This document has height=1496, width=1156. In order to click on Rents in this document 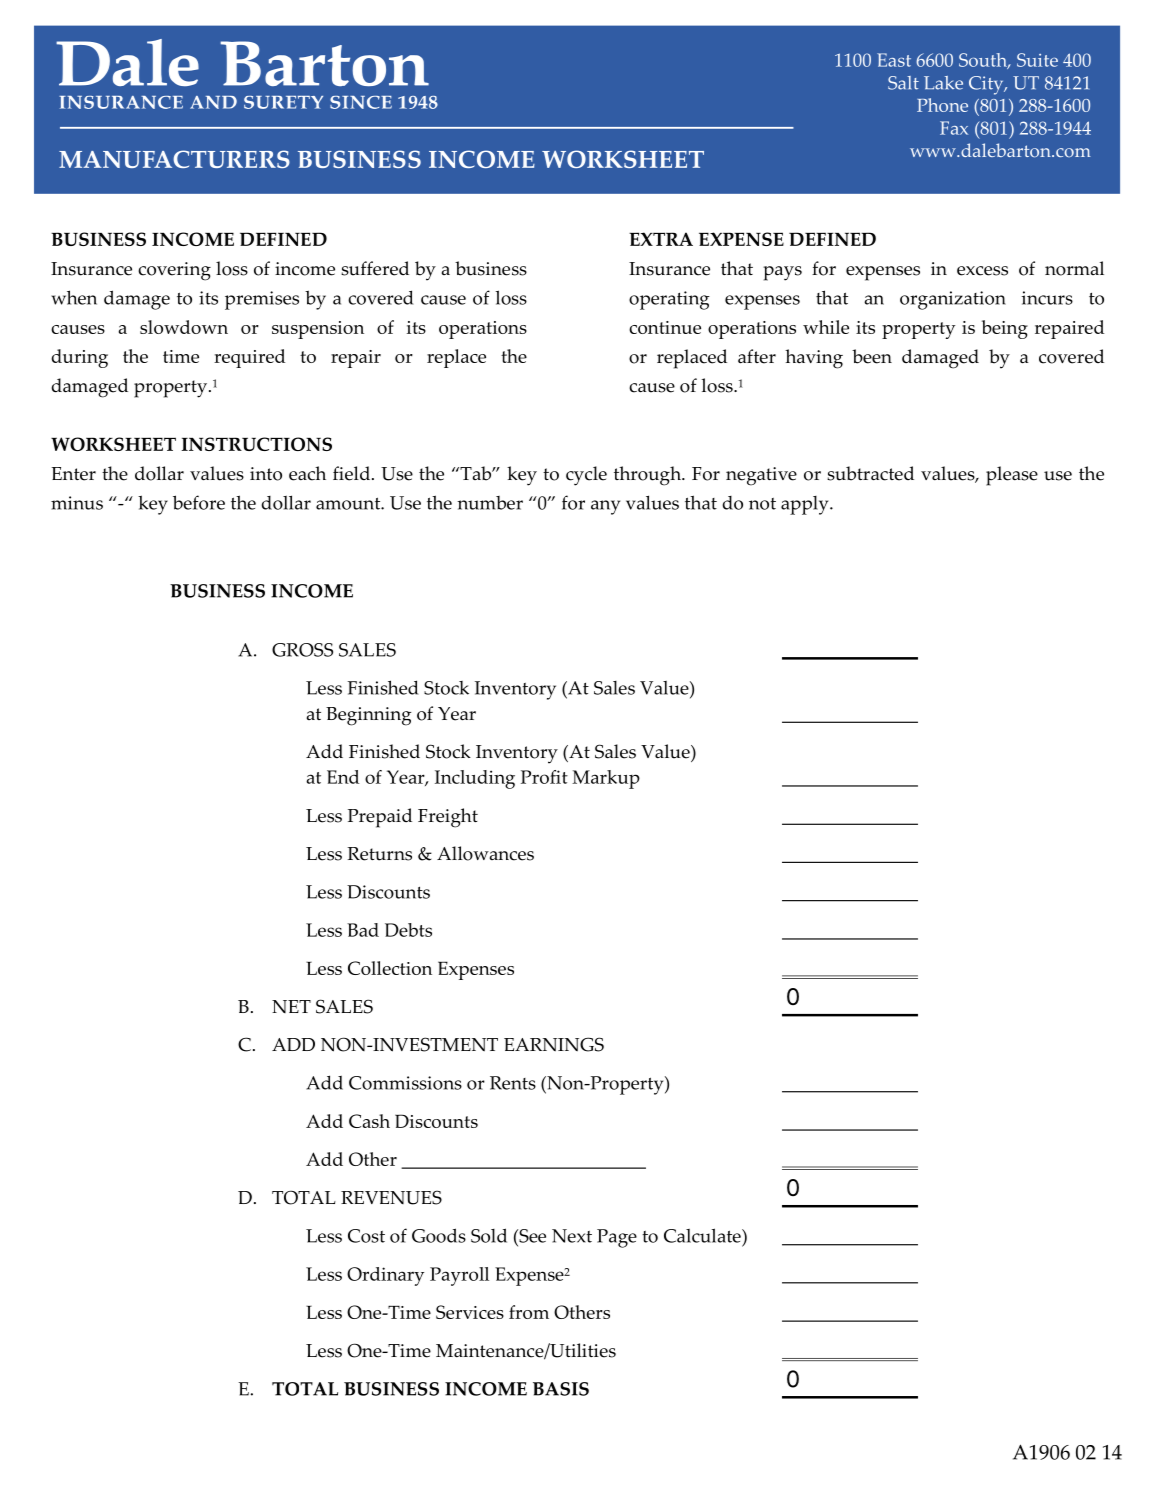, I will do `click(513, 1083)`.
